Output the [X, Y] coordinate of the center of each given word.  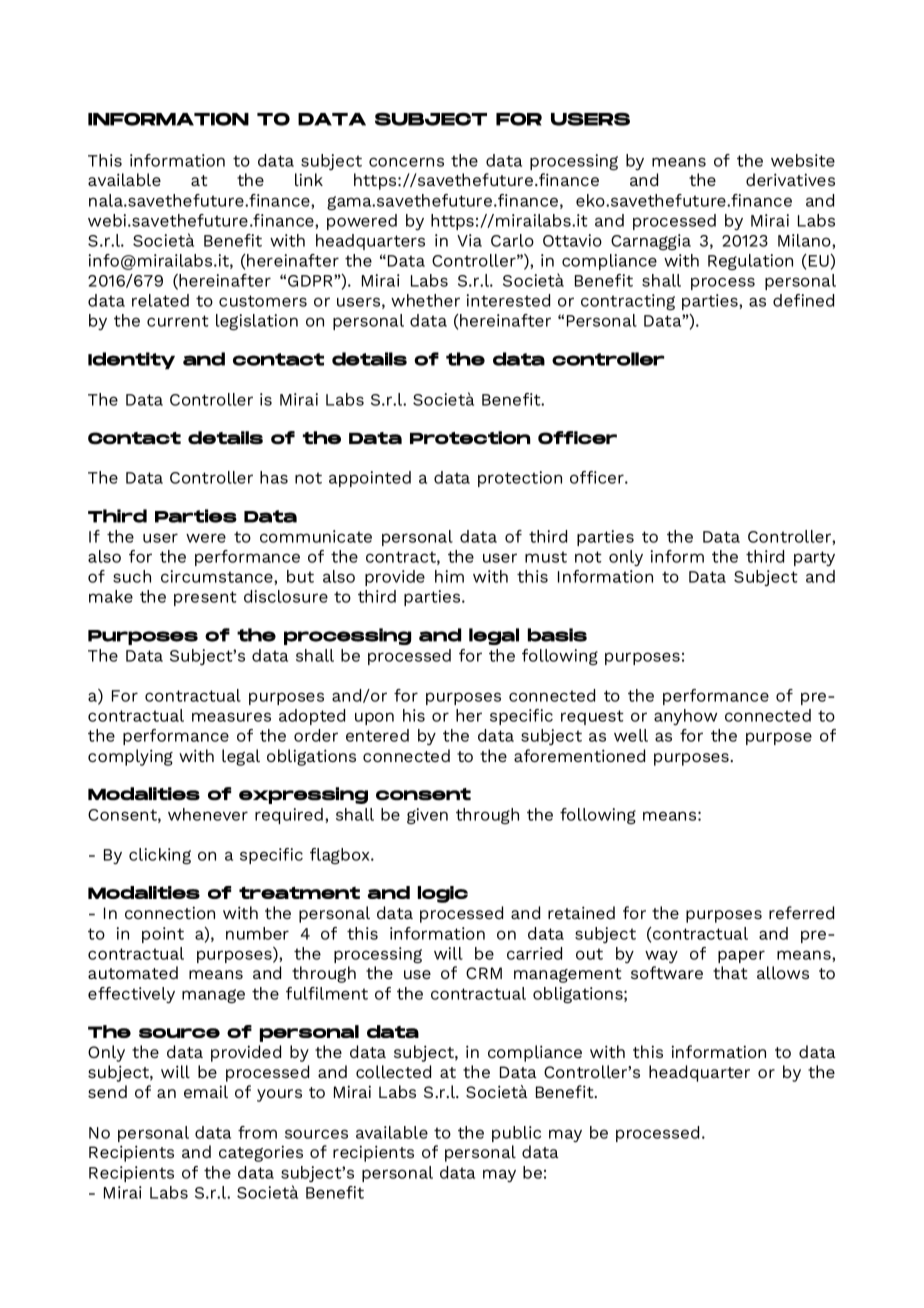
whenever [208, 814]
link [309, 179]
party [814, 558]
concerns [406, 162]
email [206, 1091]
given [427, 816]
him [449, 576]
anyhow [685, 717]
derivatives [790, 179]
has [274, 477]
